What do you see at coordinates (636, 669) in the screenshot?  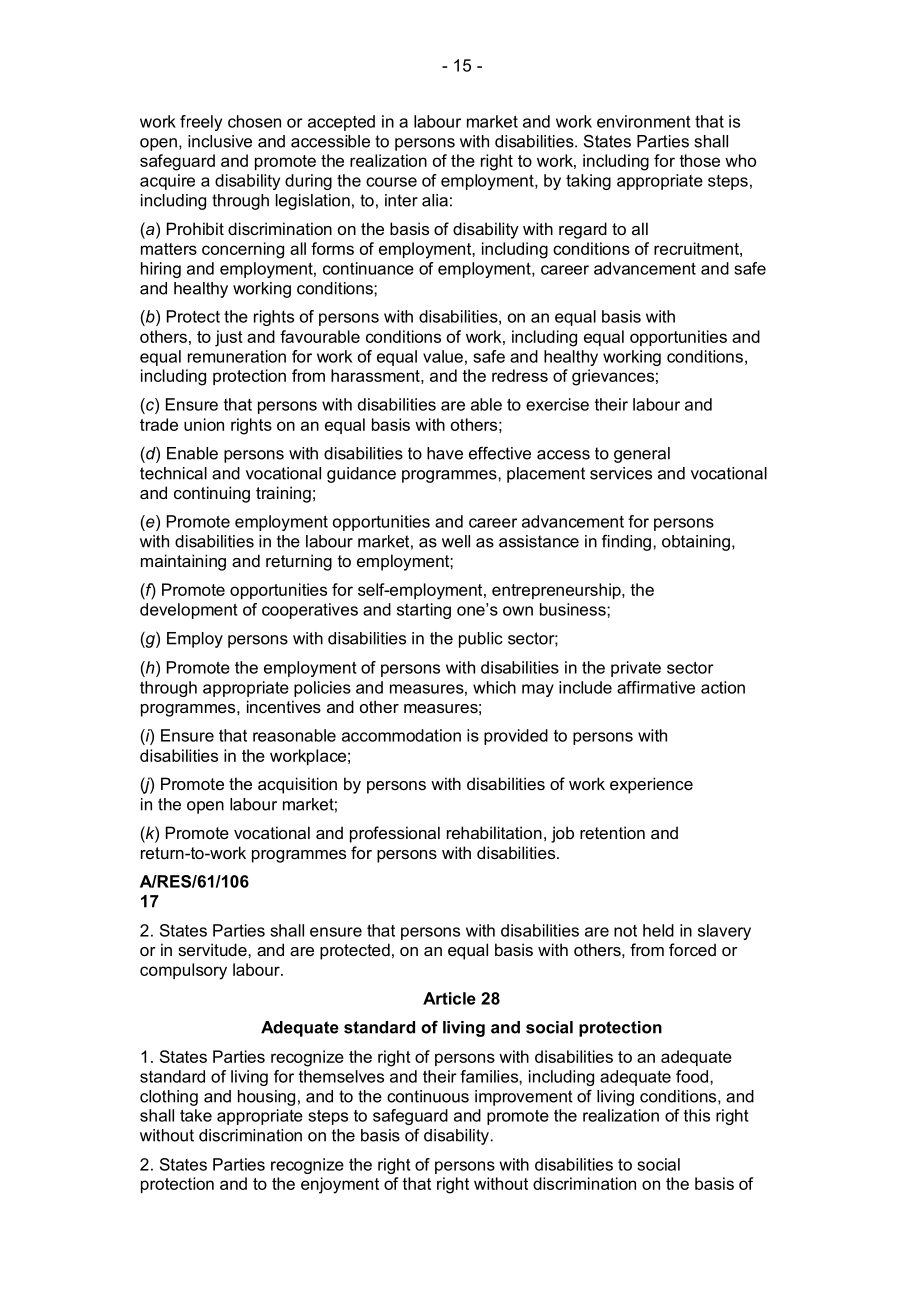 I see `private` at bounding box center [636, 669].
